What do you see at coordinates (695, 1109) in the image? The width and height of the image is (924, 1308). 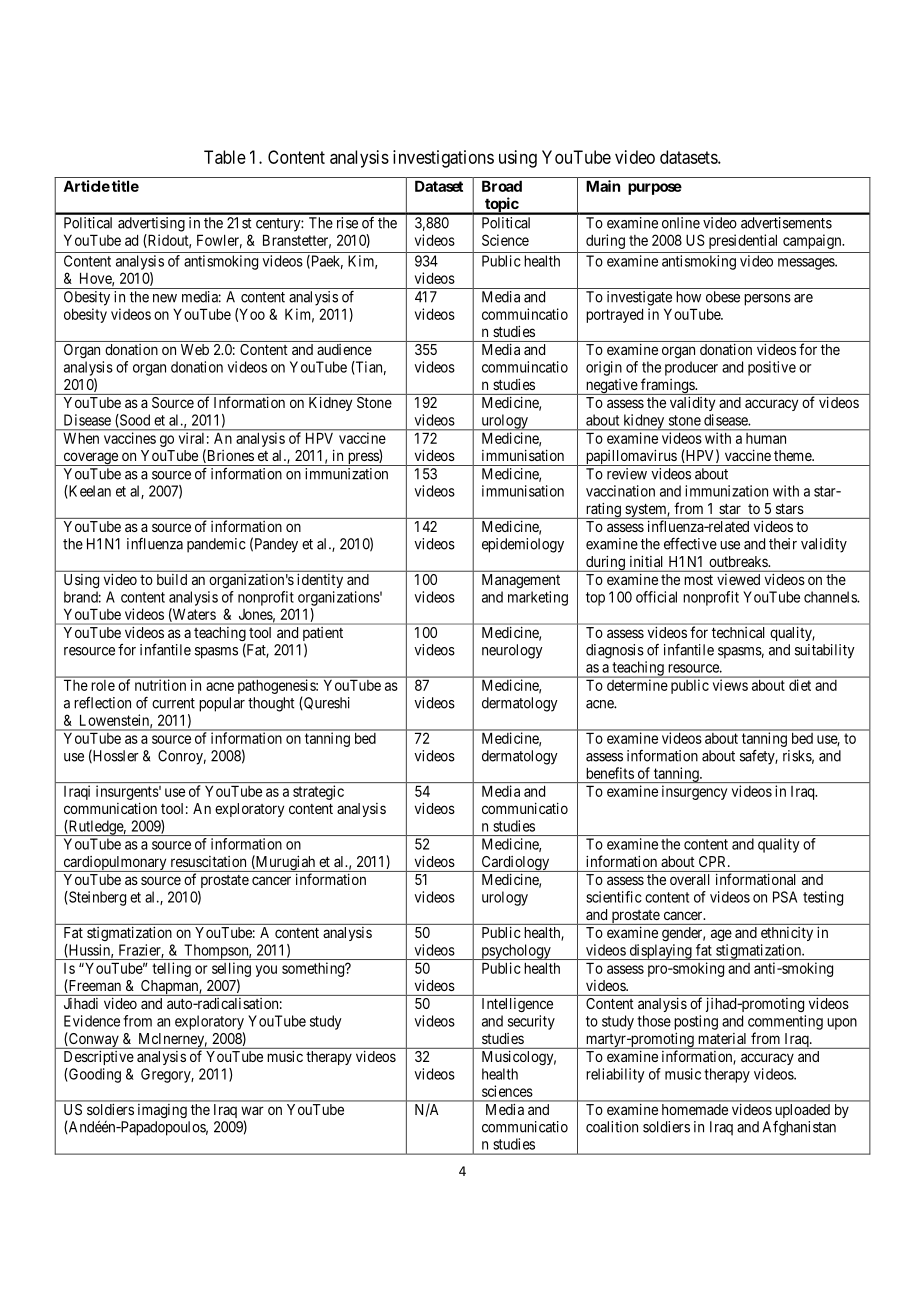 I see `homemade` at bounding box center [695, 1109].
